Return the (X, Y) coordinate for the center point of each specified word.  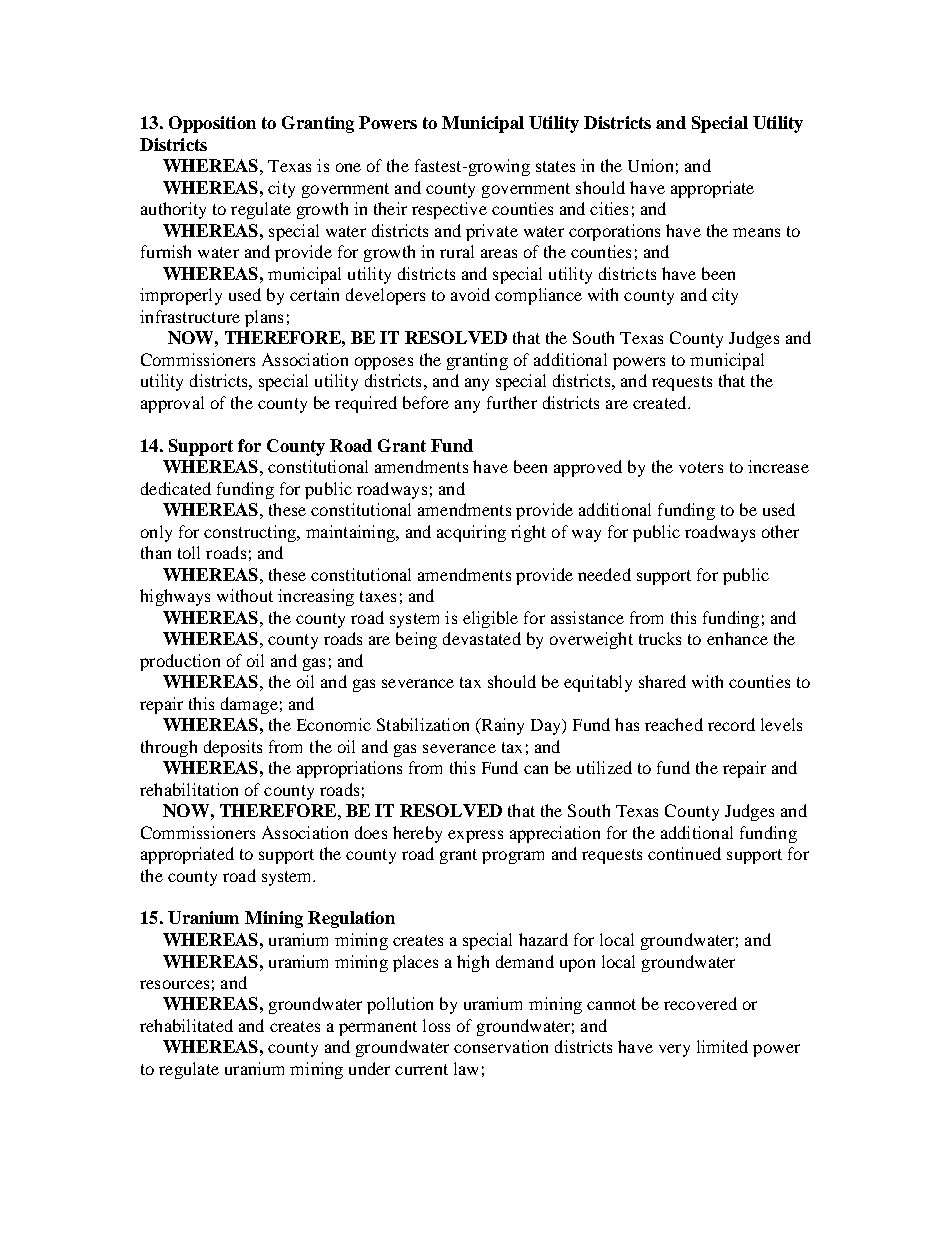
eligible (490, 619)
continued (684, 853)
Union (650, 165)
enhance (737, 638)
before (426, 402)
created (661, 402)
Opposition (212, 124)
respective (449, 210)
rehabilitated (186, 1025)
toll (189, 552)
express (475, 836)
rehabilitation (189, 789)
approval (172, 404)
